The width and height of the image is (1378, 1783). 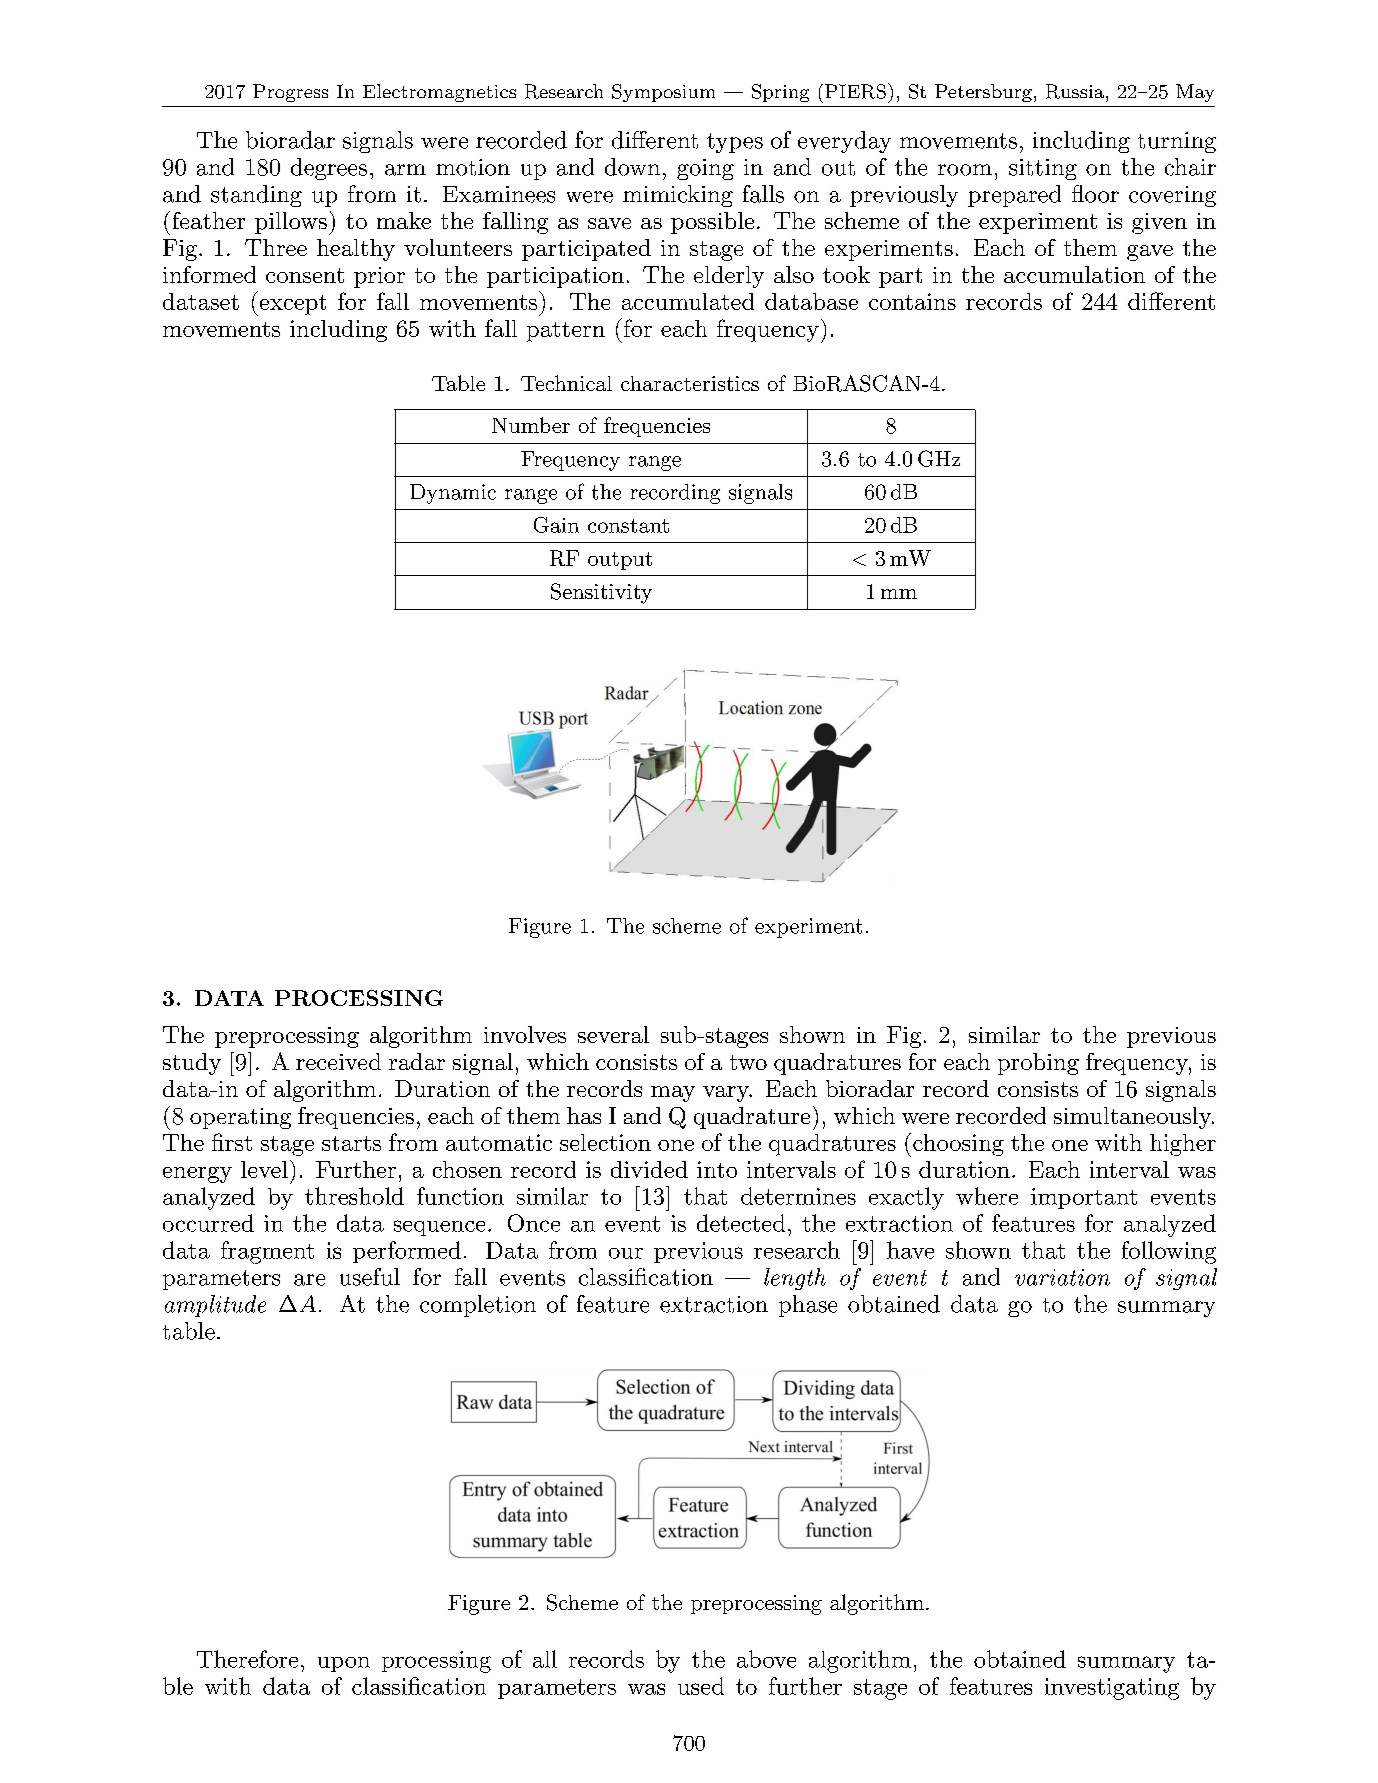 I want to click on degrees, so click(x=329, y=169).
